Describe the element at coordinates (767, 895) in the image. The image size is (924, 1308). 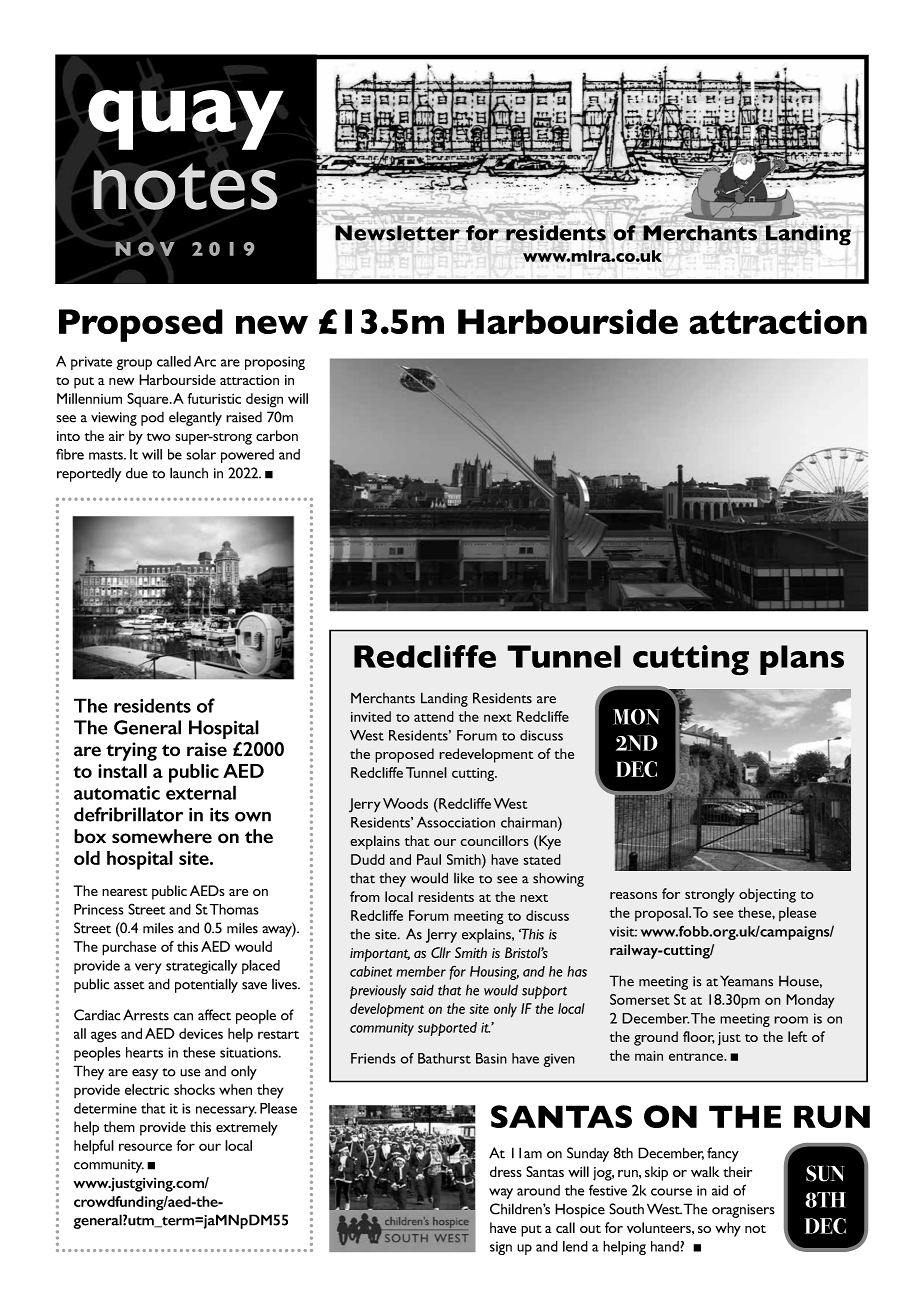
I see `objecting` at that location.
